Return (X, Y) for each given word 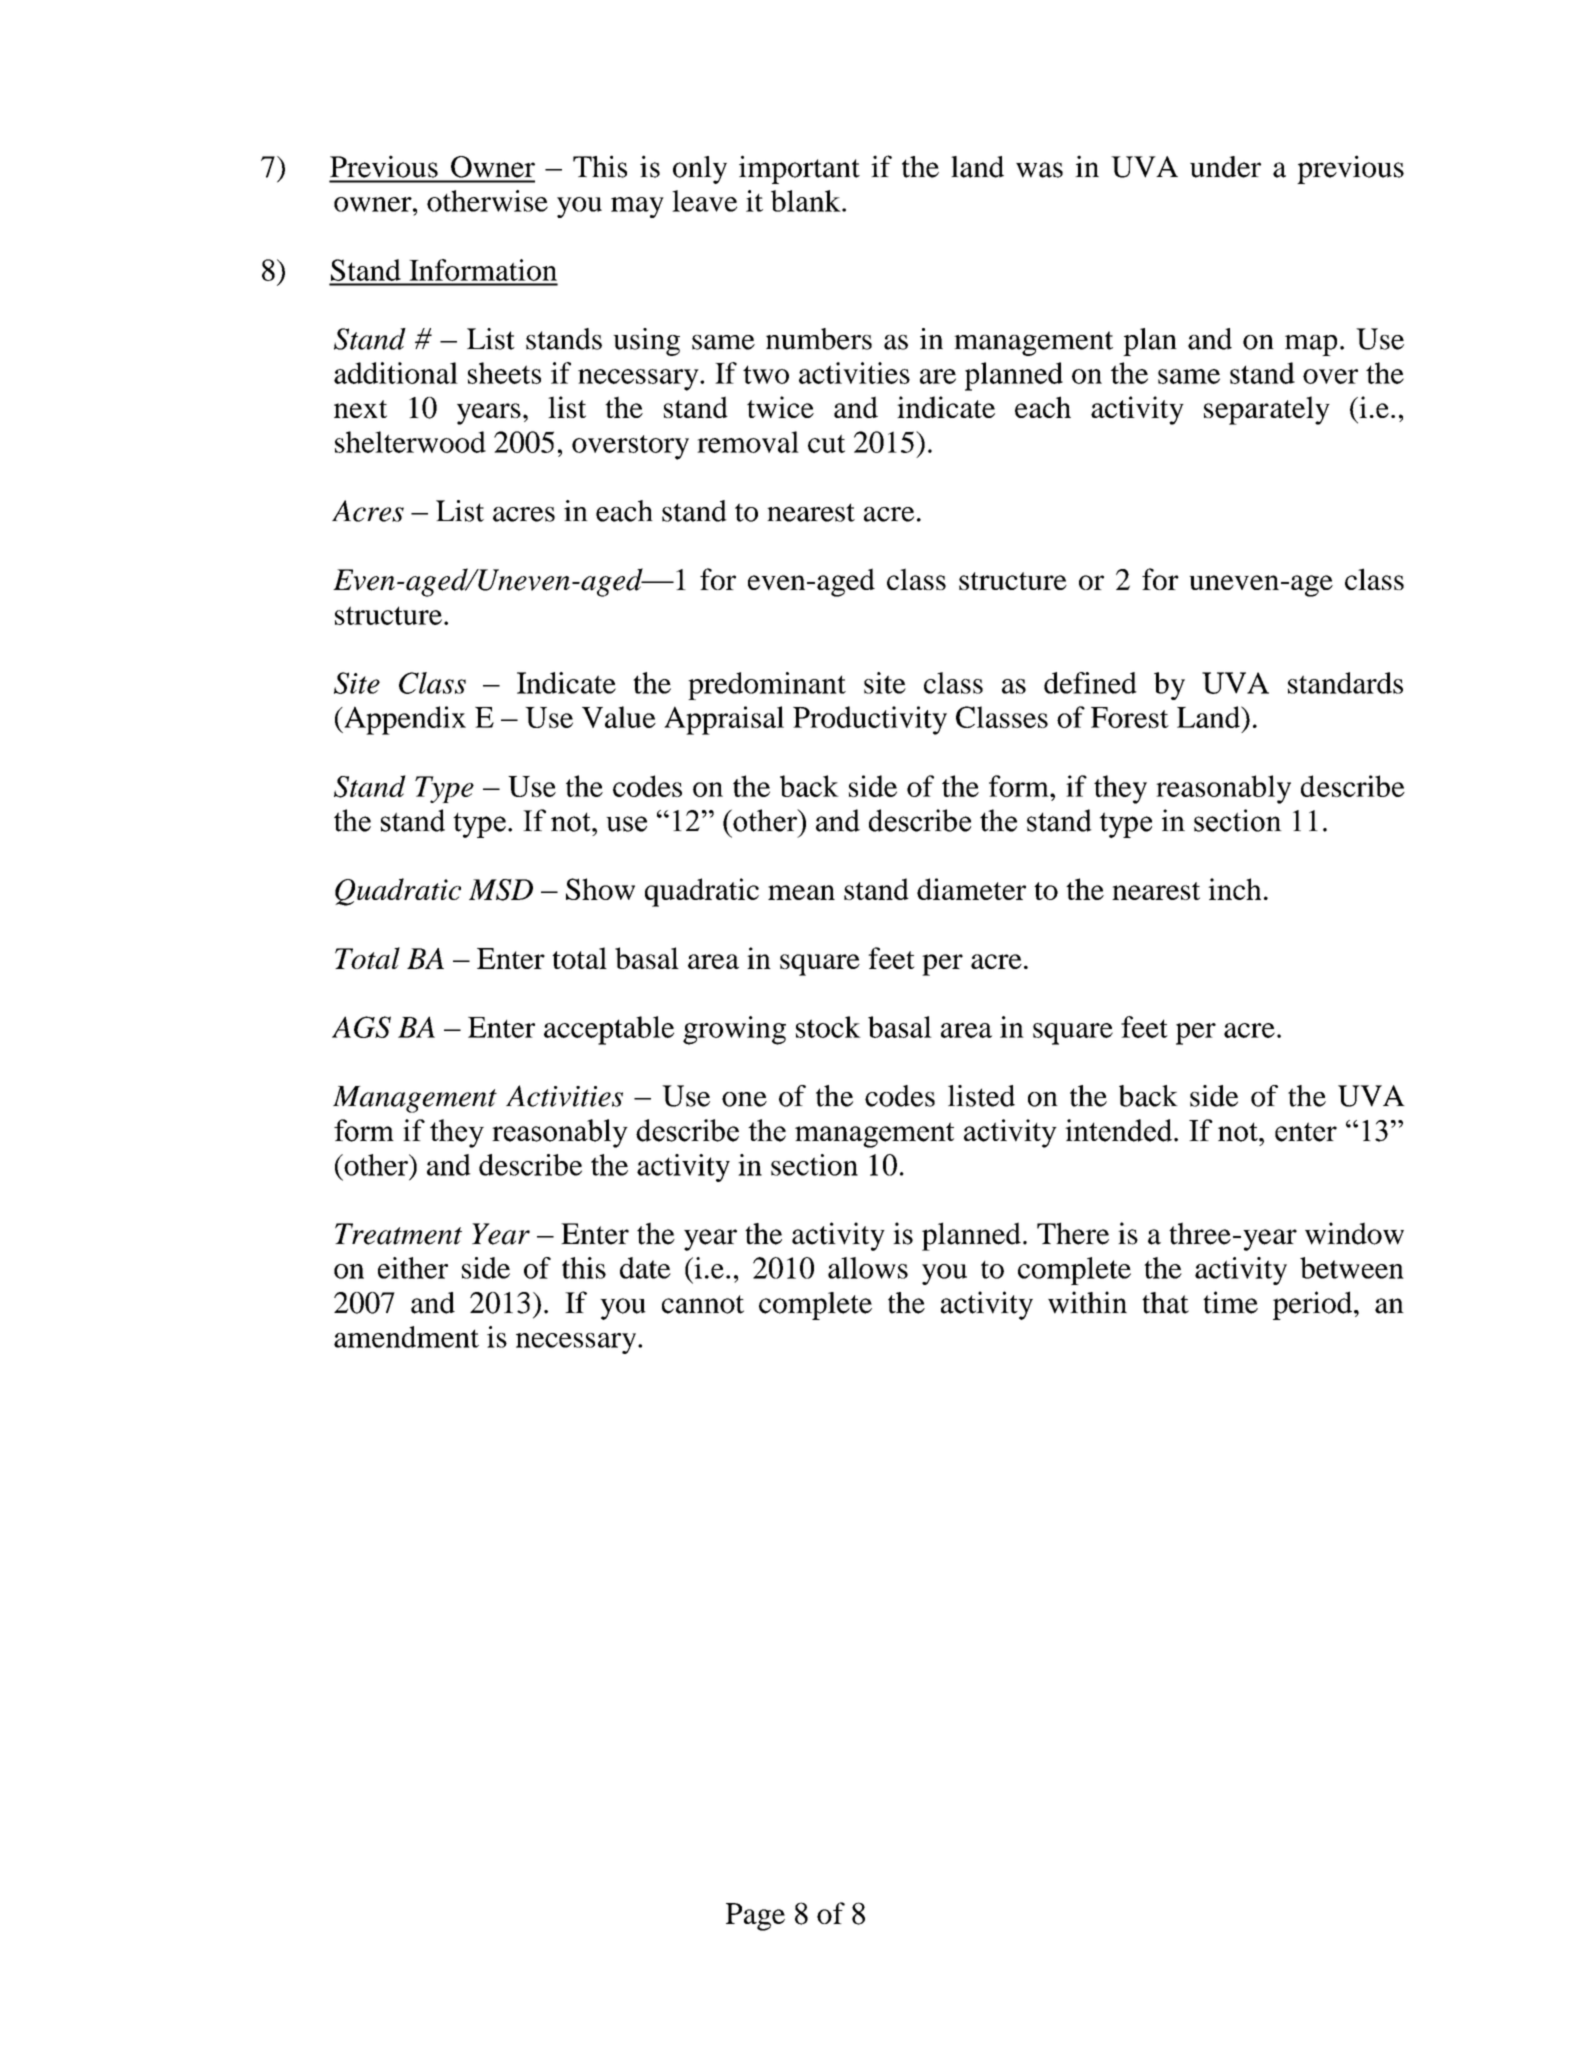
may (637, 207)
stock (828, 1027)
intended (1120, 1130)
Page (755, 1917)
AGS (361, 1027)
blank (807, 201)
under (1225, 167)
